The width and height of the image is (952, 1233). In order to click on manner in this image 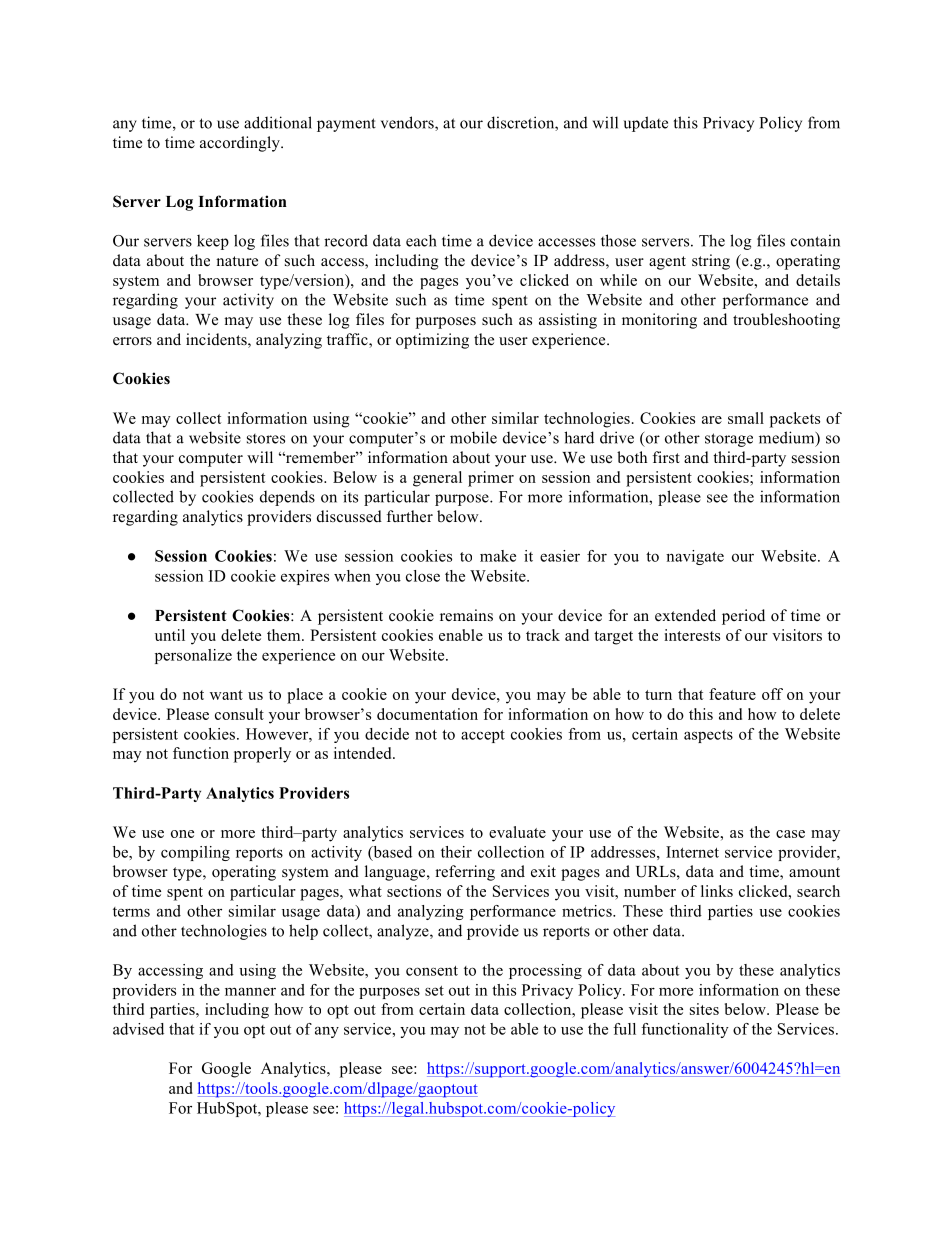, I will do `click(250, 991)`.
